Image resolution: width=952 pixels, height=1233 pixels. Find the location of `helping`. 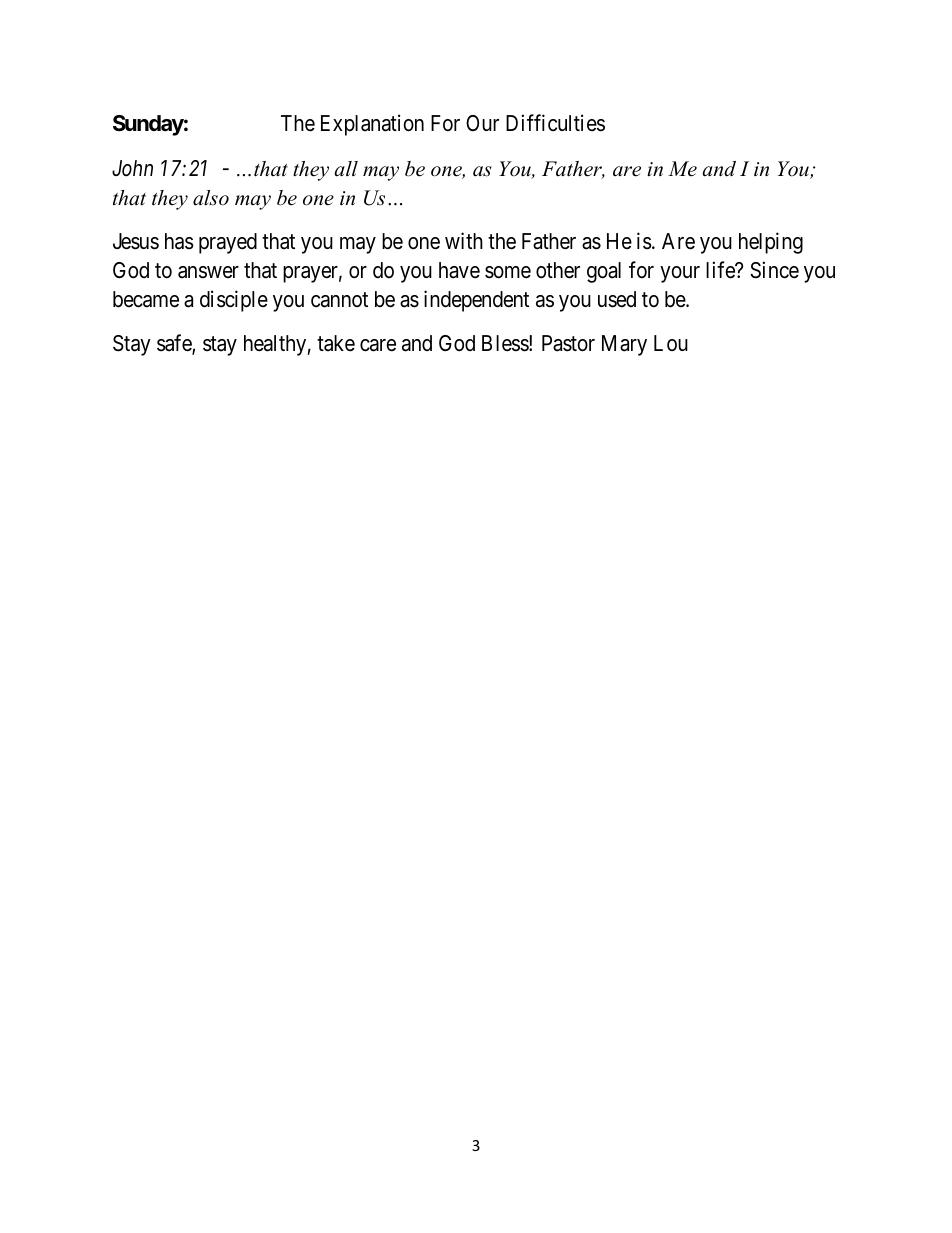

helping is located at coordinates (771, 243).
